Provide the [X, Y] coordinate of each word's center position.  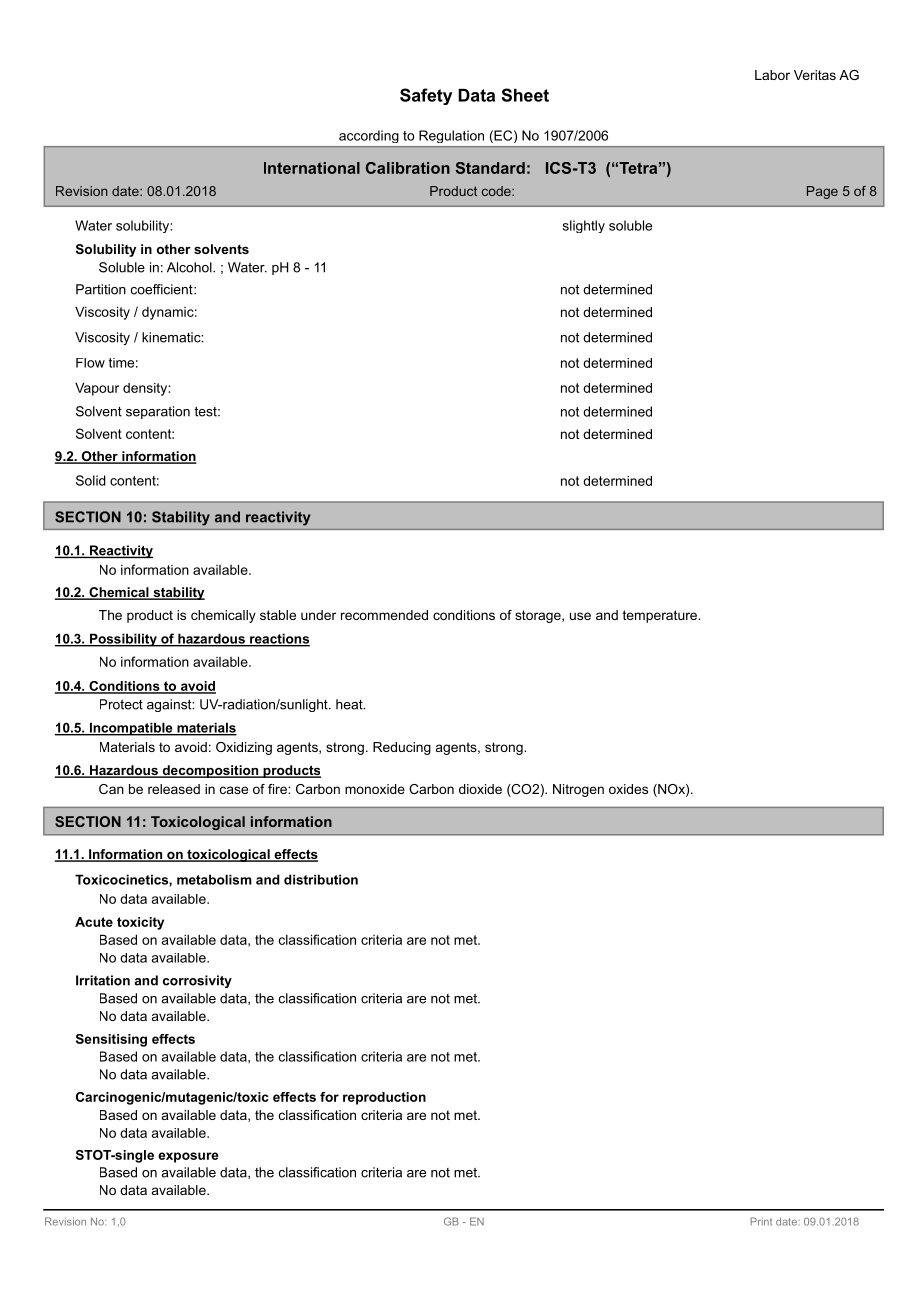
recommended [384, 615]
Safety [426, 96]
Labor [772, 75]
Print [761, 1221]
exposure [188, 1157]
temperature [661, 616]
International [312, 168]
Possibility [123, 640]
